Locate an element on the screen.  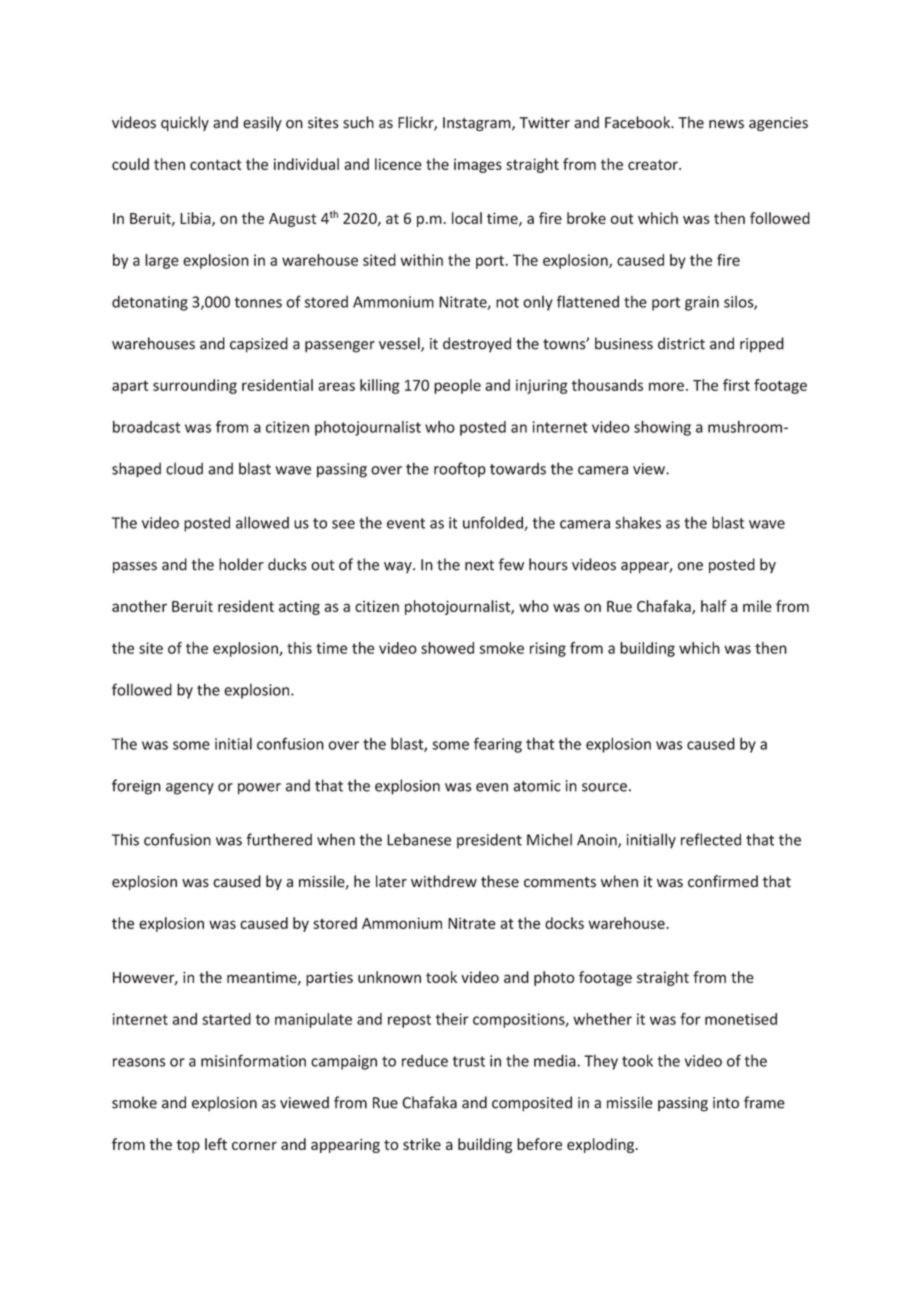
news is located at coordinates (726, 124).
